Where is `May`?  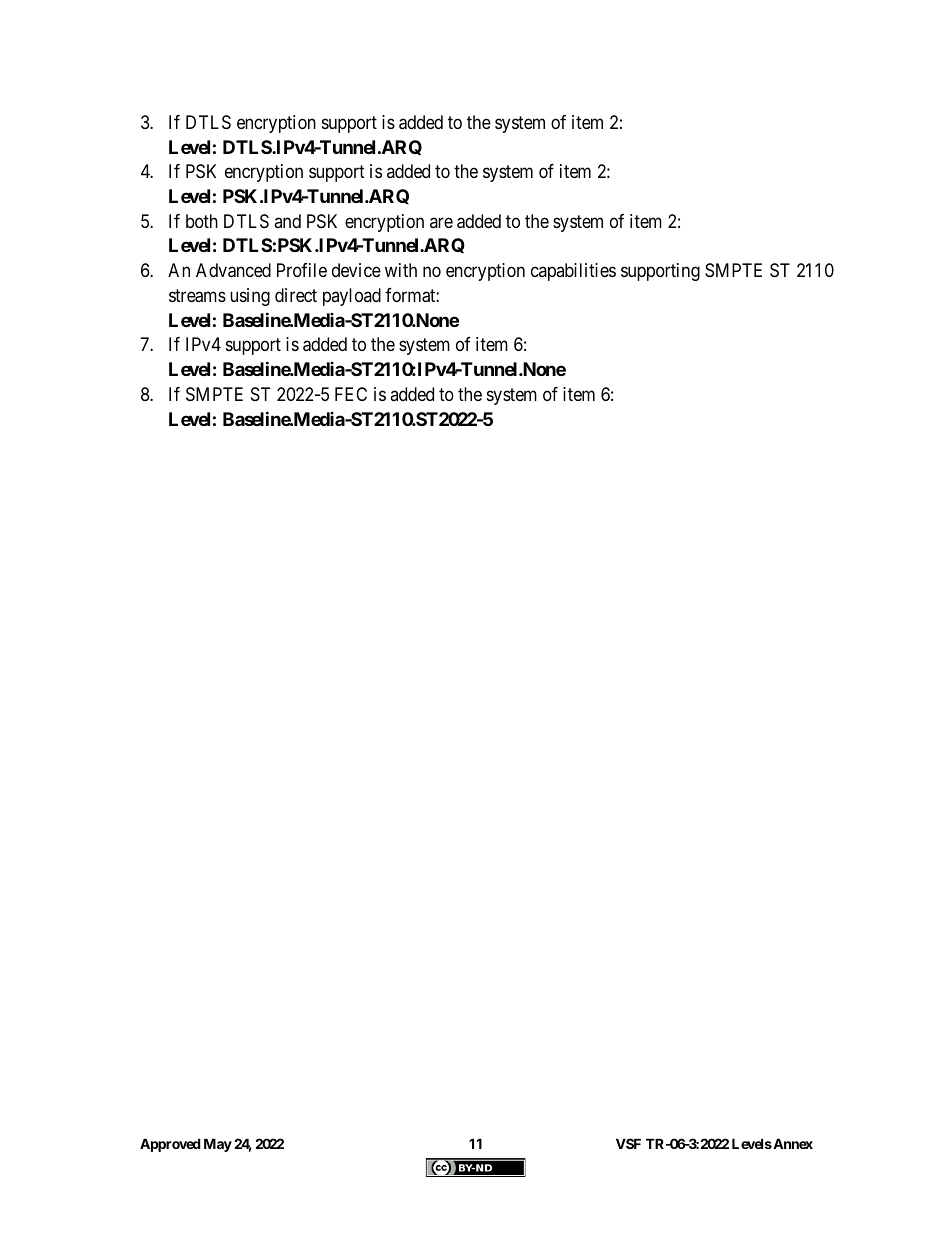
May is located at coordinates (218, 1145).
